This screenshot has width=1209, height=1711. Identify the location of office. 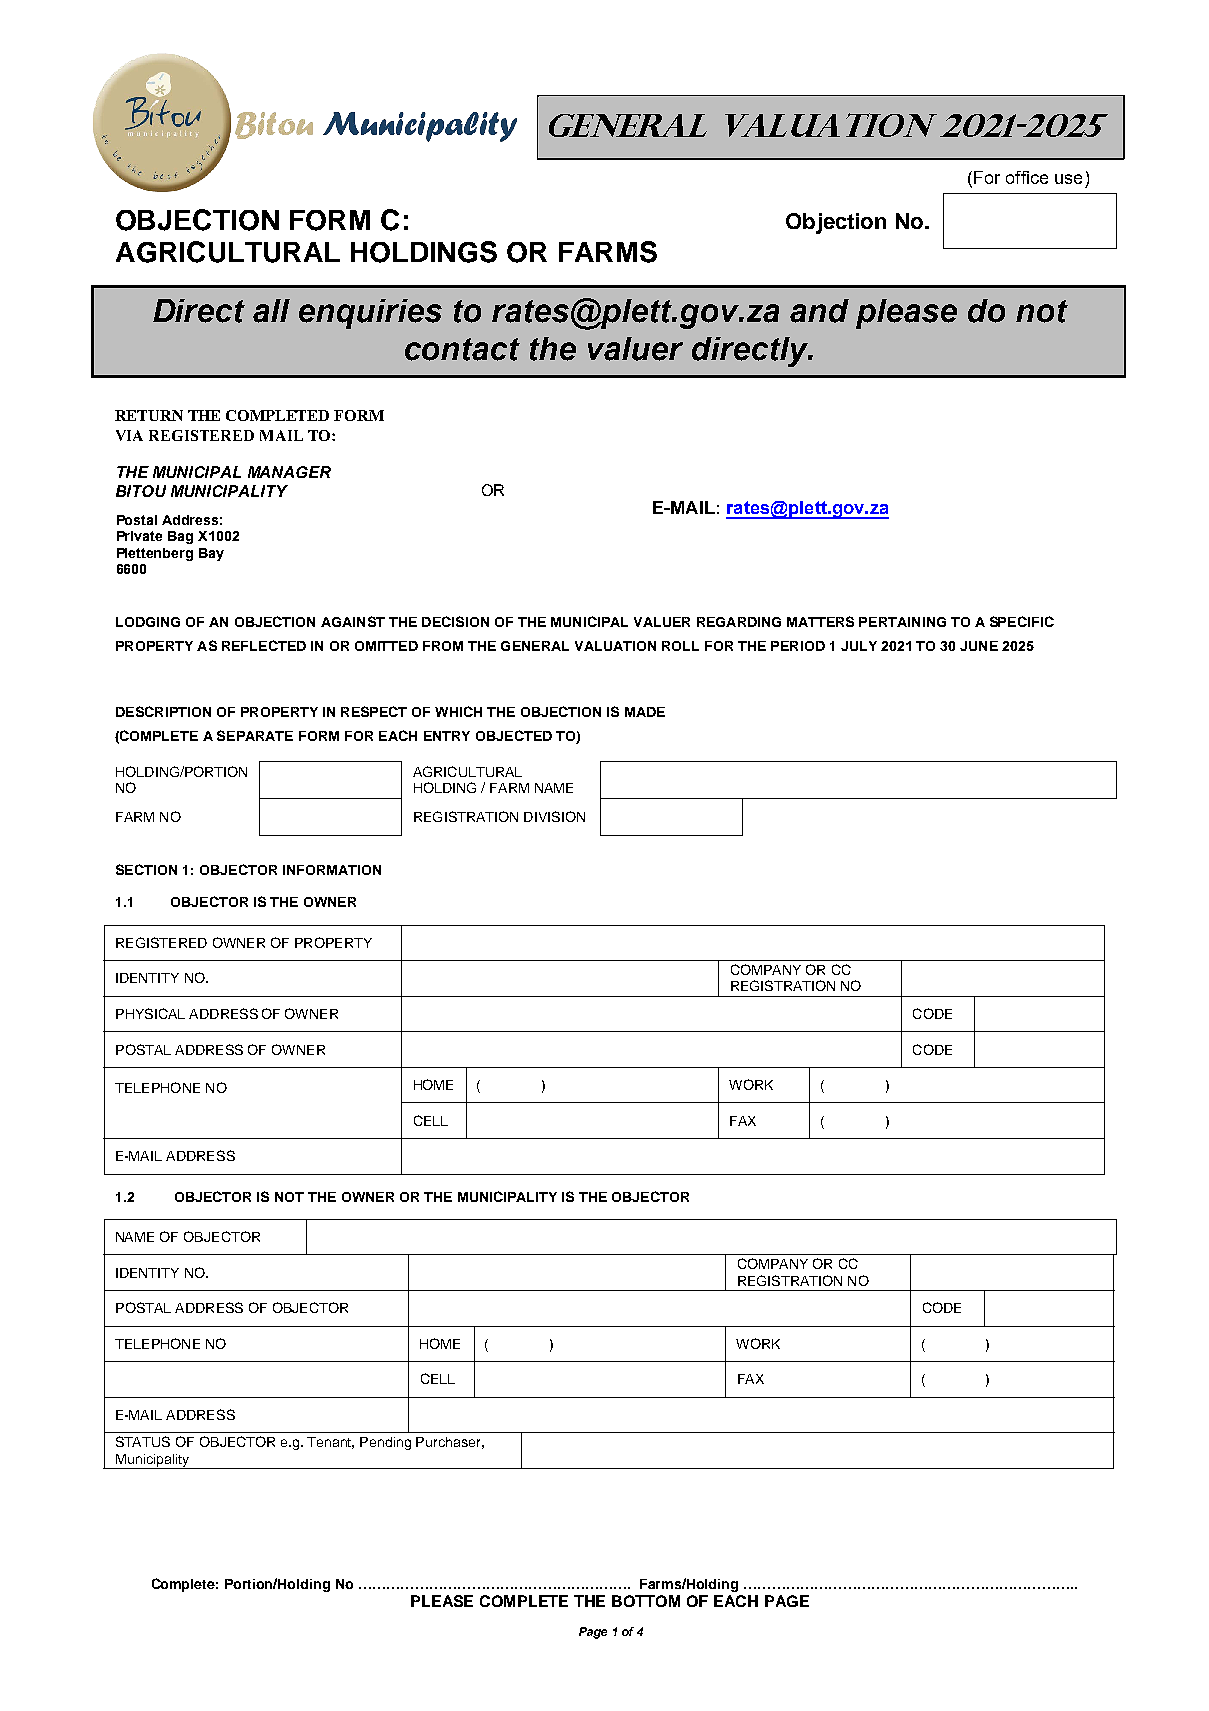
(1027, 177).
